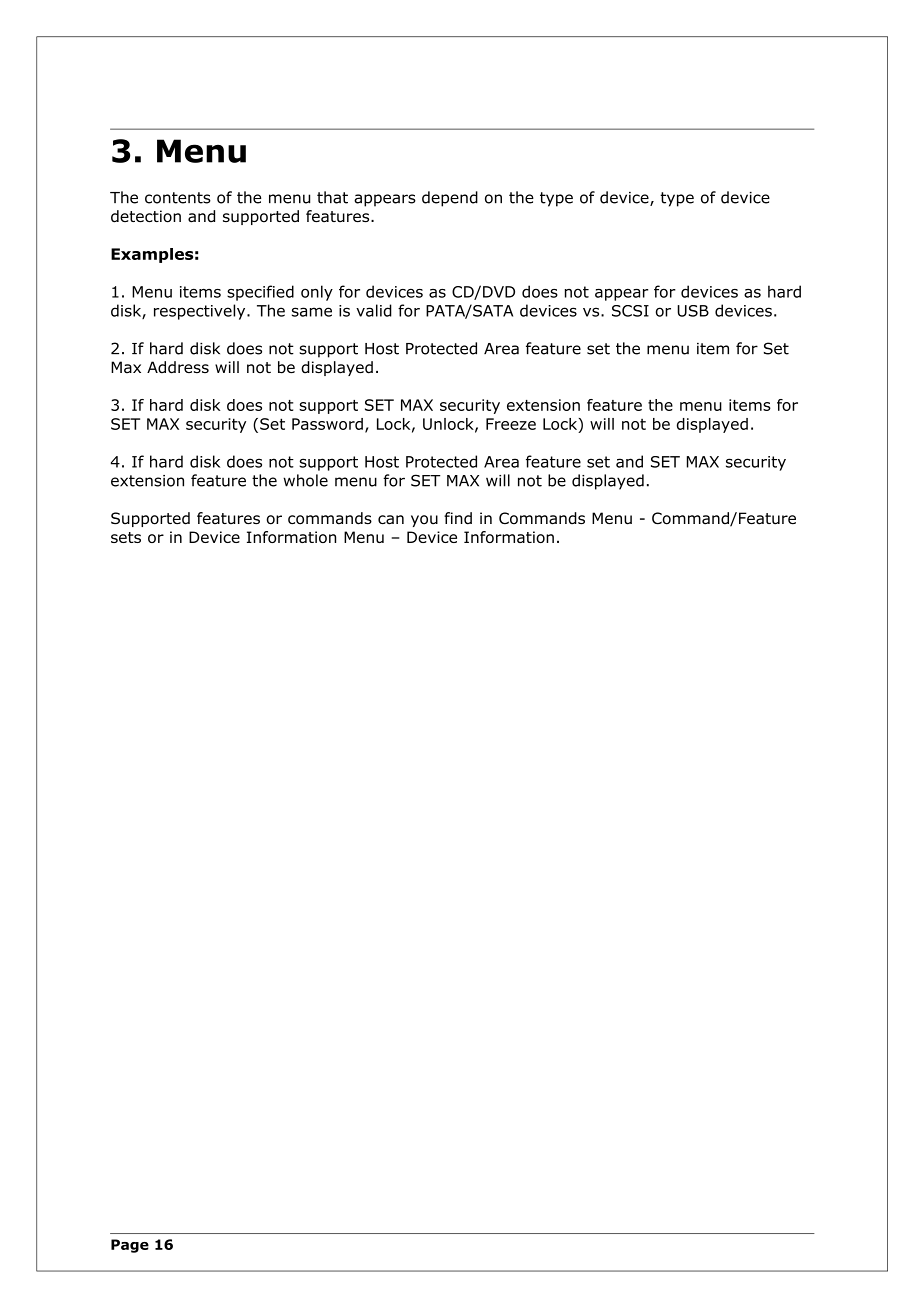 This page has height=1308, width=924. I want to click on depend, so click(450, 199).
